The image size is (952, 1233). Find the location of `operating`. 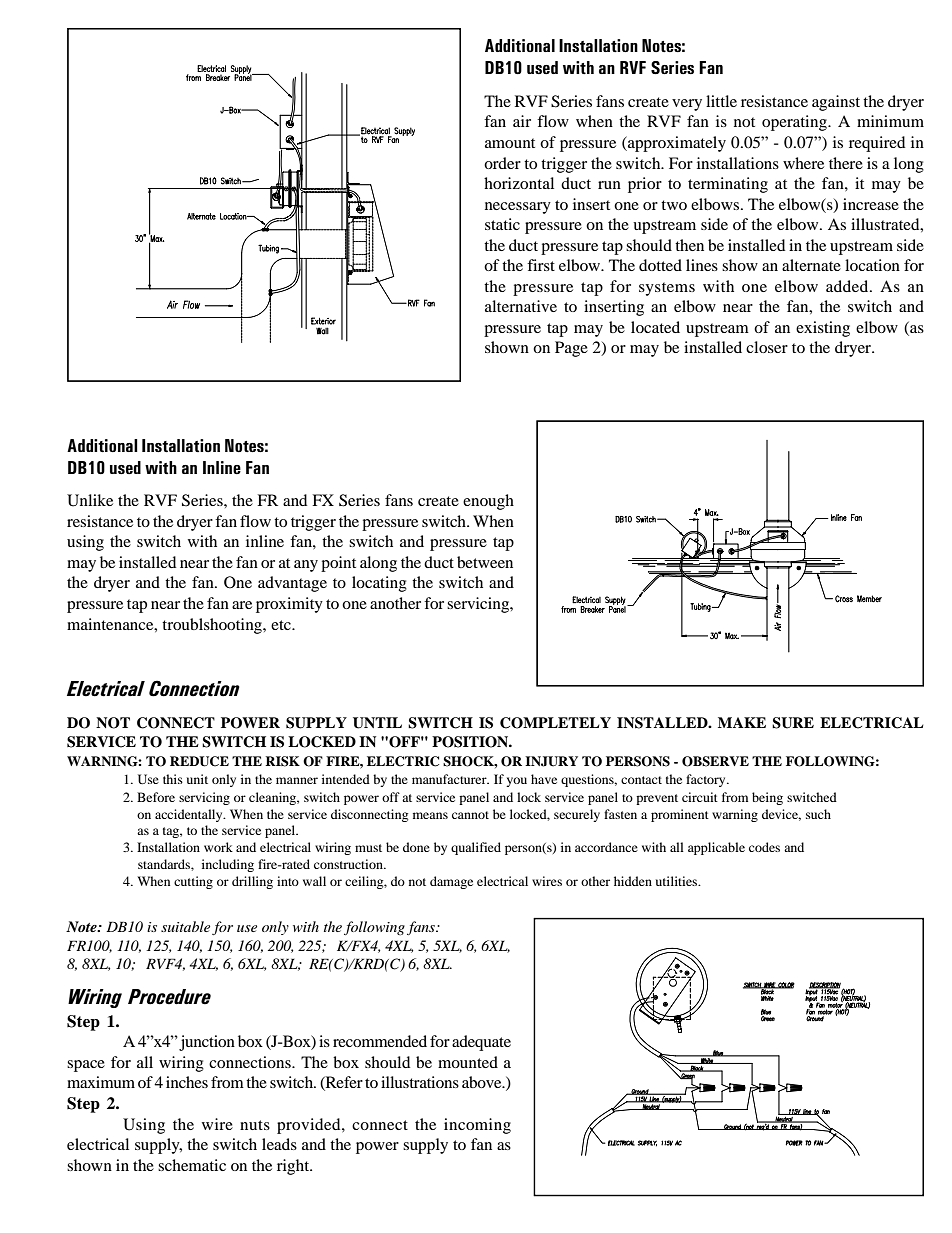

operating is located at coordinates (795, 123).
